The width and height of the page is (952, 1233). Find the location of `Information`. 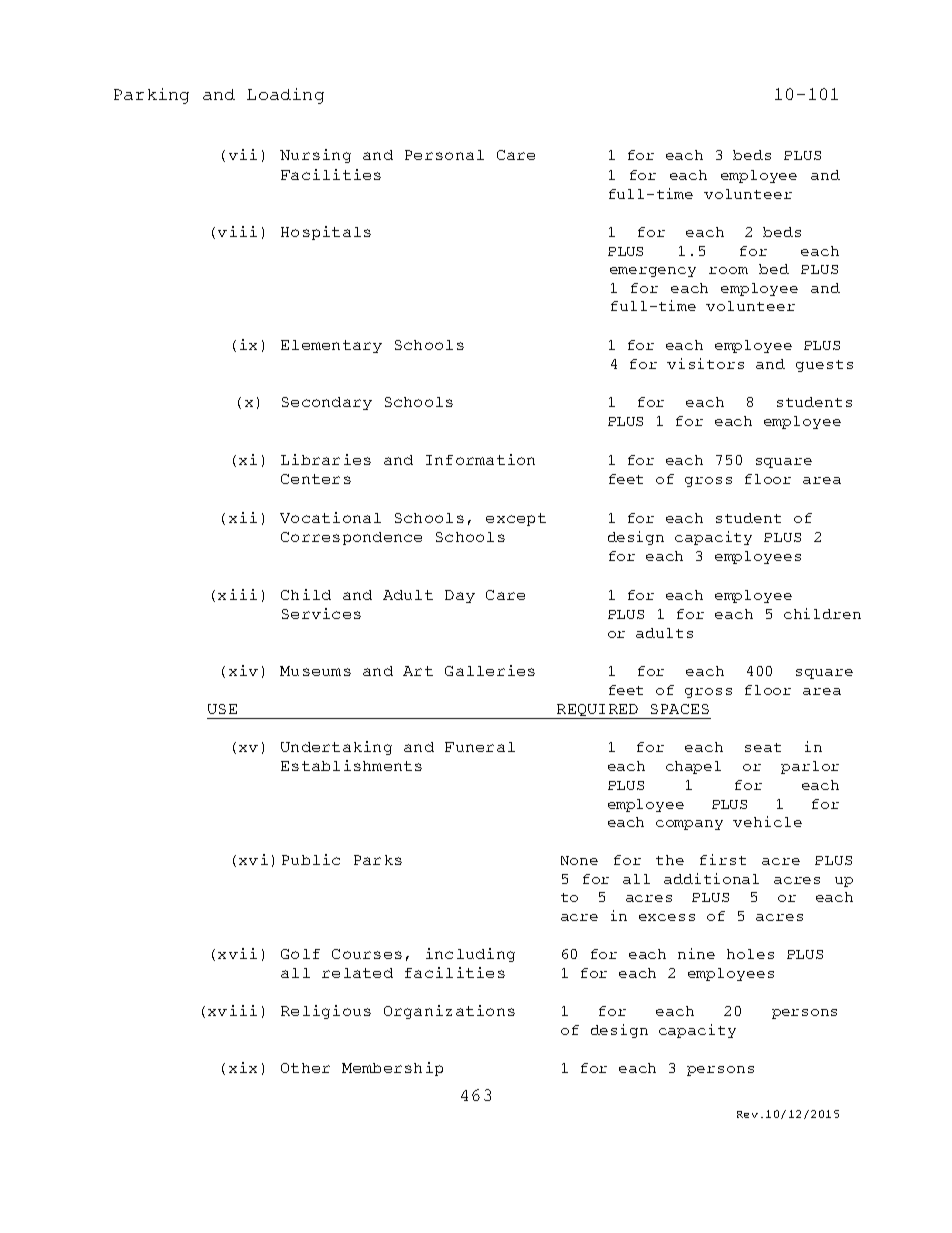

Information is located at coordinates (480, 459).
